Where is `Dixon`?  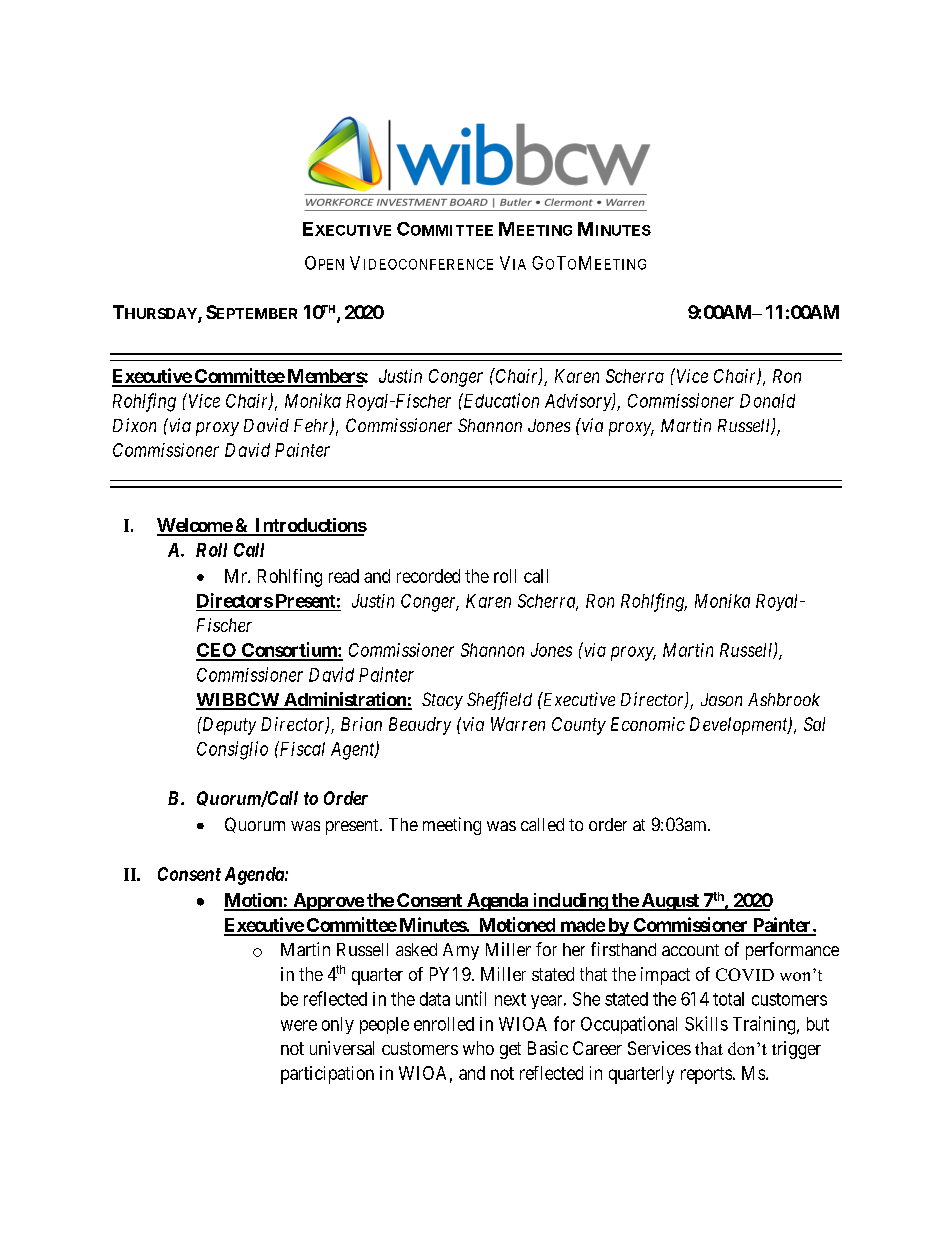 Dixon is located at coordinates (134, 425).
